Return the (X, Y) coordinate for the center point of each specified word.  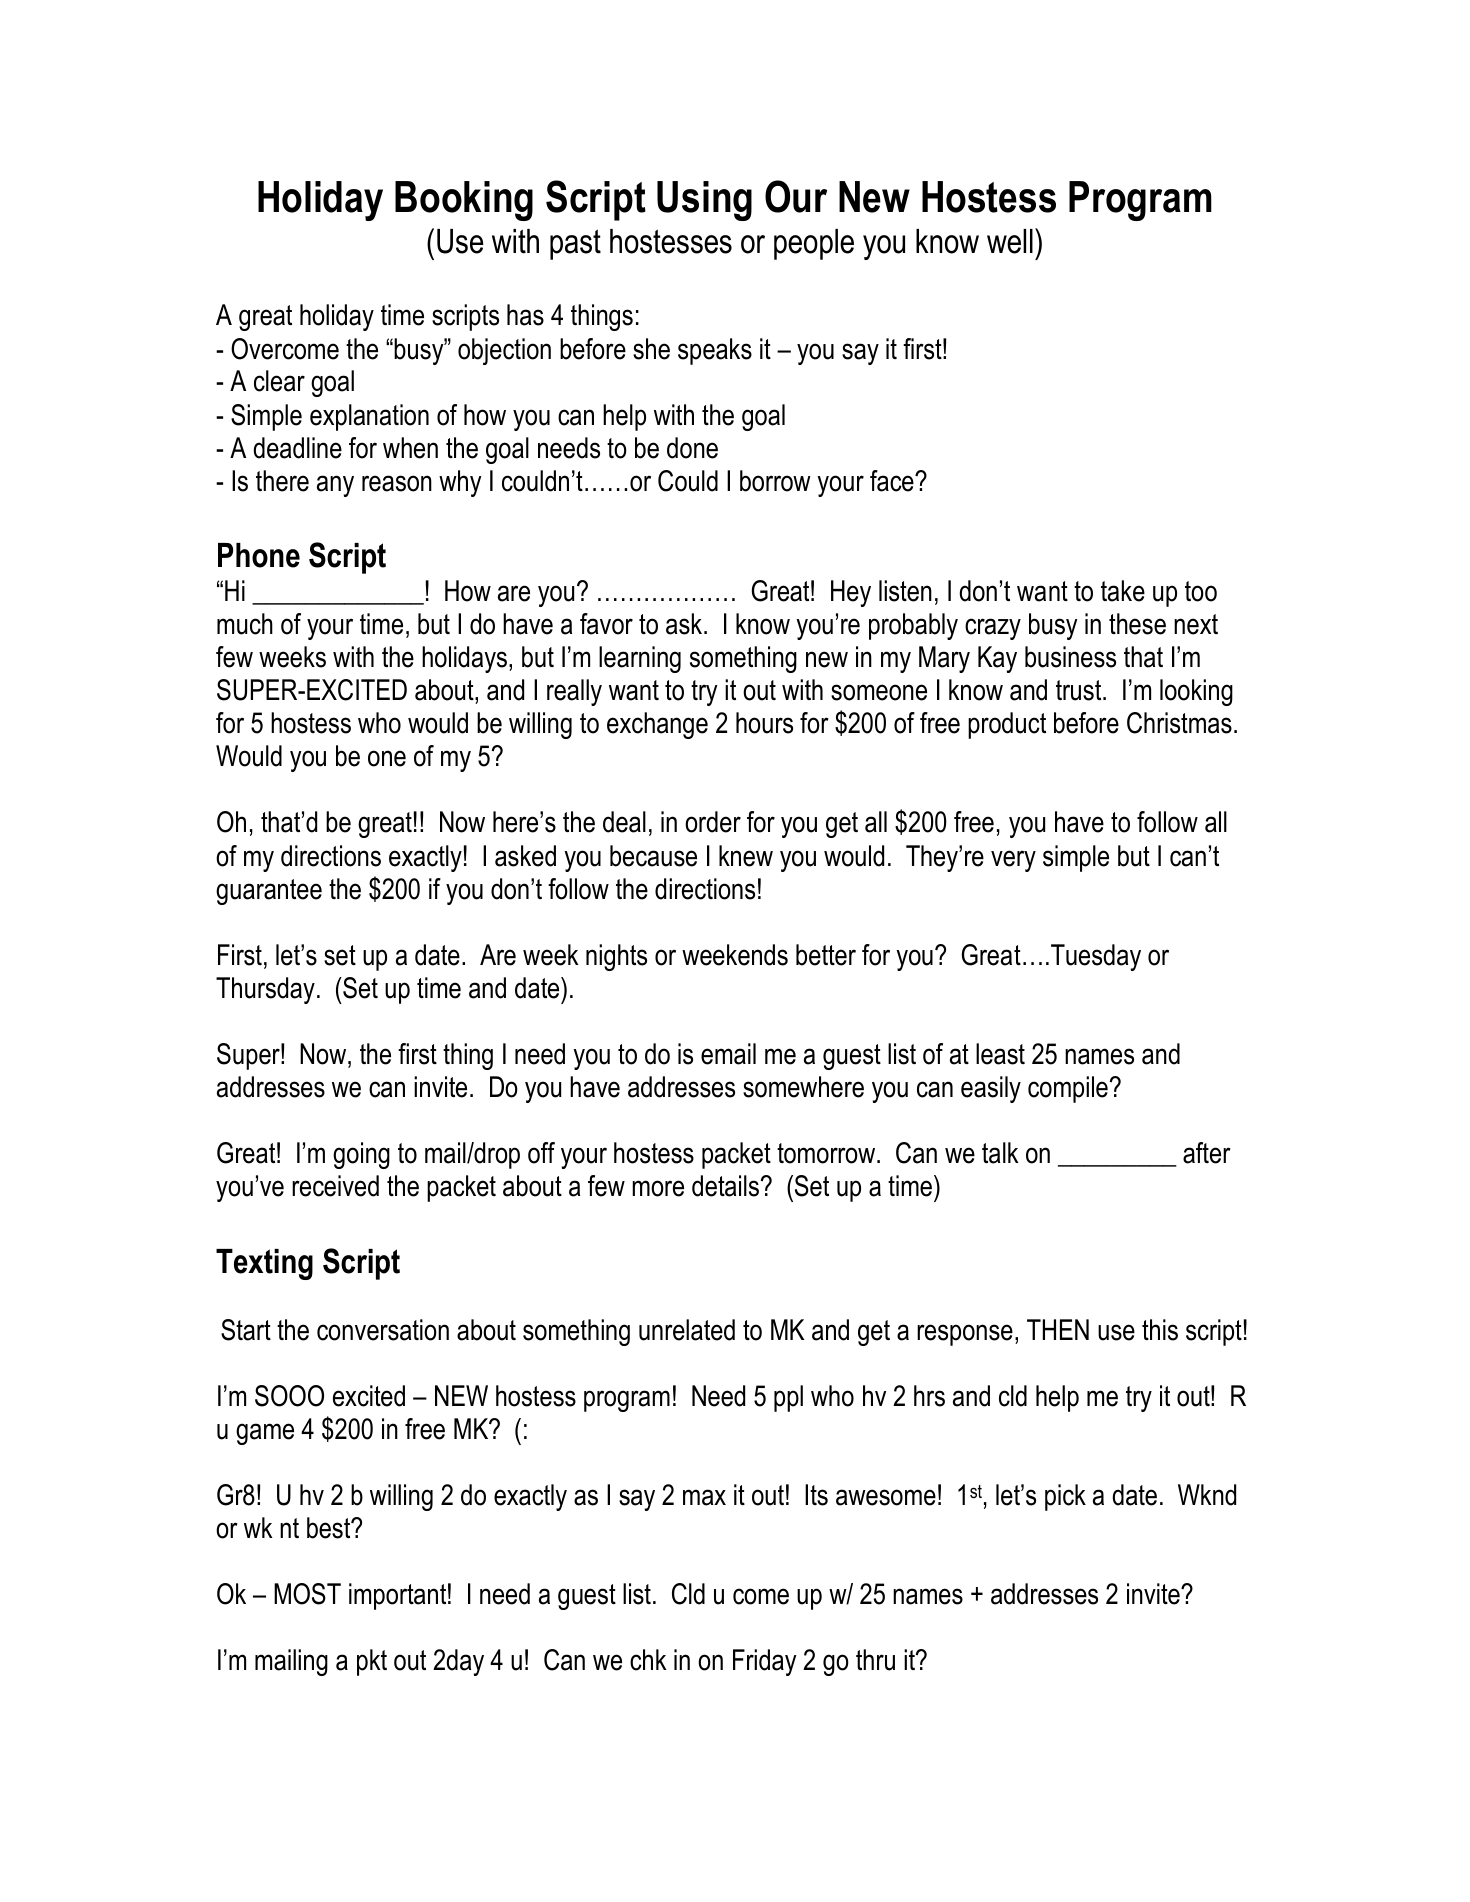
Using (704, 201)
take (1123, 591)
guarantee (269, 892)
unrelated (687, 1330)
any (335, 486)
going (361, 1155)
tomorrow (827, 1153)
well (1010, 241)
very (1013, 861)
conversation (383, 1330)
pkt (372, 1662)
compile (1068, 1089)
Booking (464, 201)
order (713, 822)
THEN (1058, 1329)
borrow (775, 481)
